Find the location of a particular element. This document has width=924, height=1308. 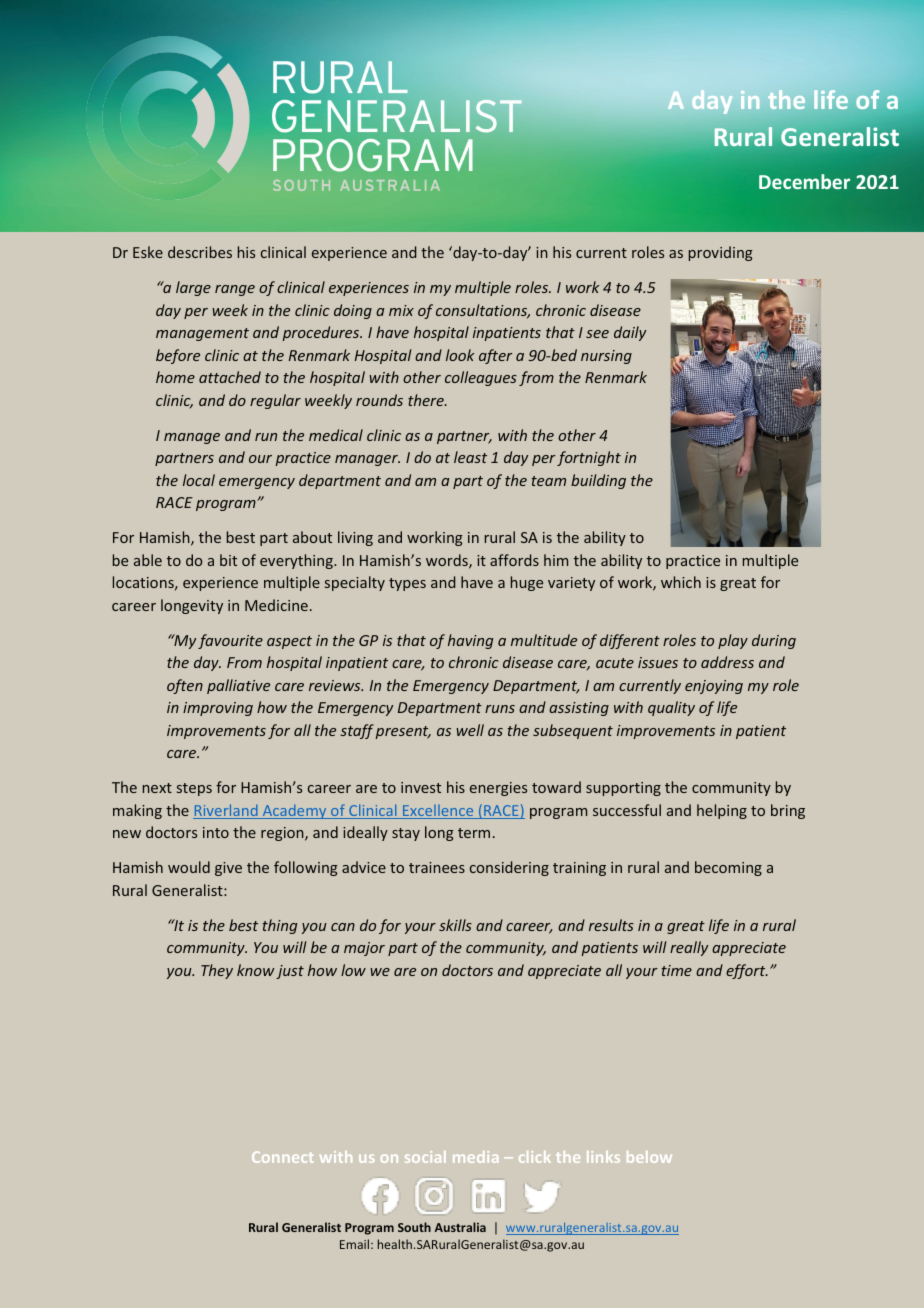

improving is located at coordinates (218, 709).
